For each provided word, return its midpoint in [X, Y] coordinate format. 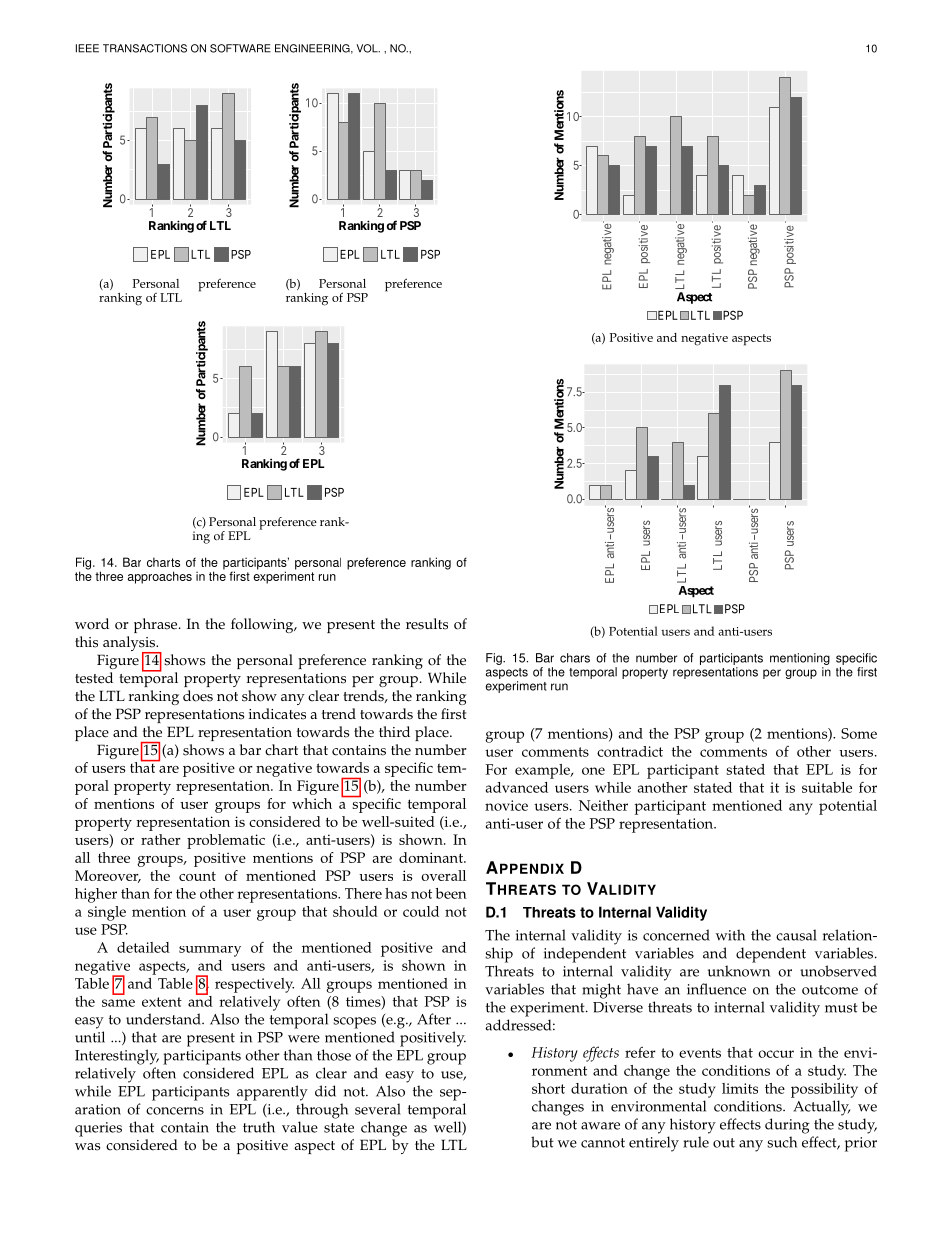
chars [575, 658]
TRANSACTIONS [145, 48]
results [427, 624]
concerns [175, 1111]
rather [161, 839]
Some [859, 733]
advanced [516, 787]
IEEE [87, 48]
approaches [160, 577]
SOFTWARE [240, 48]
